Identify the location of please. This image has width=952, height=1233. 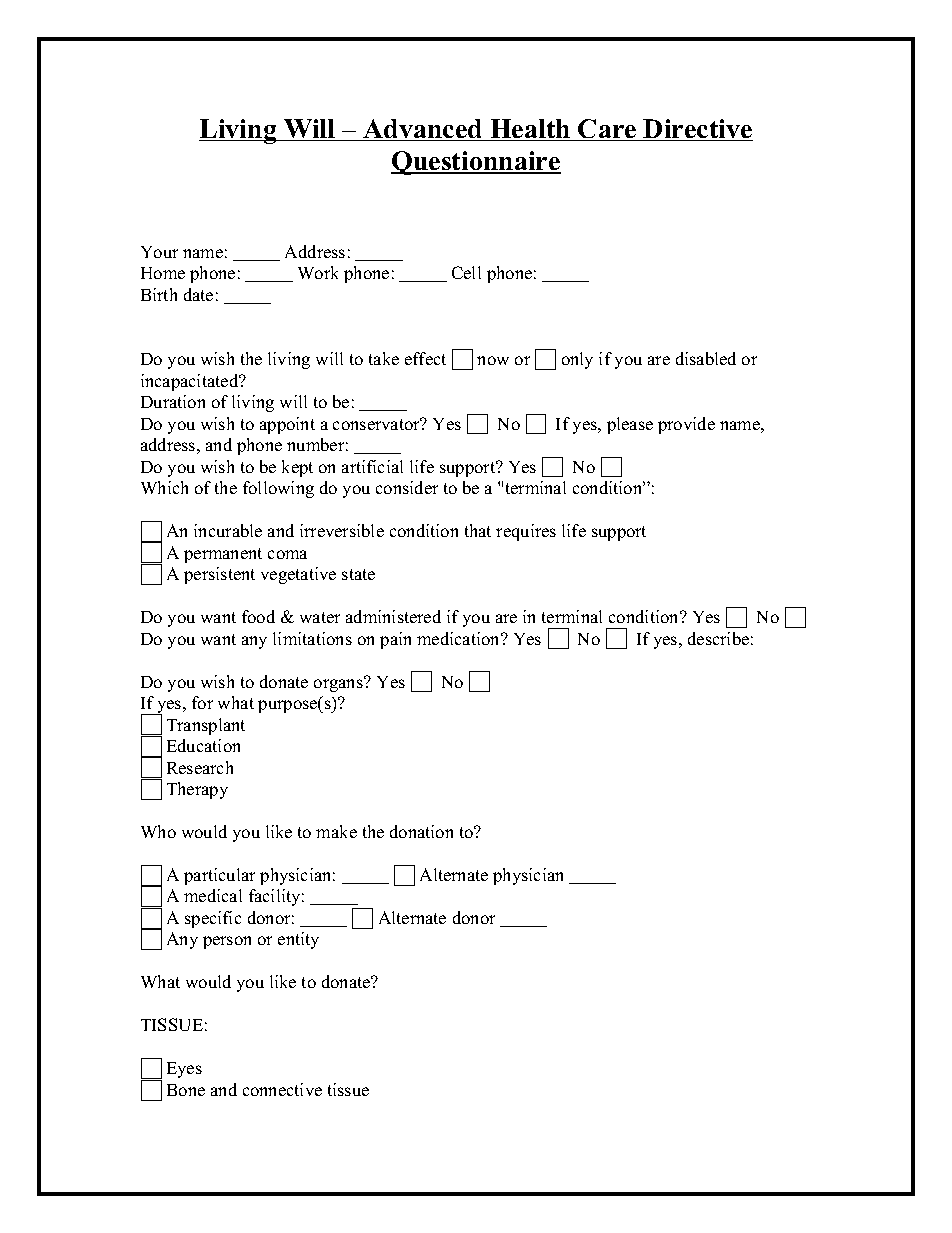
(630, 425).
